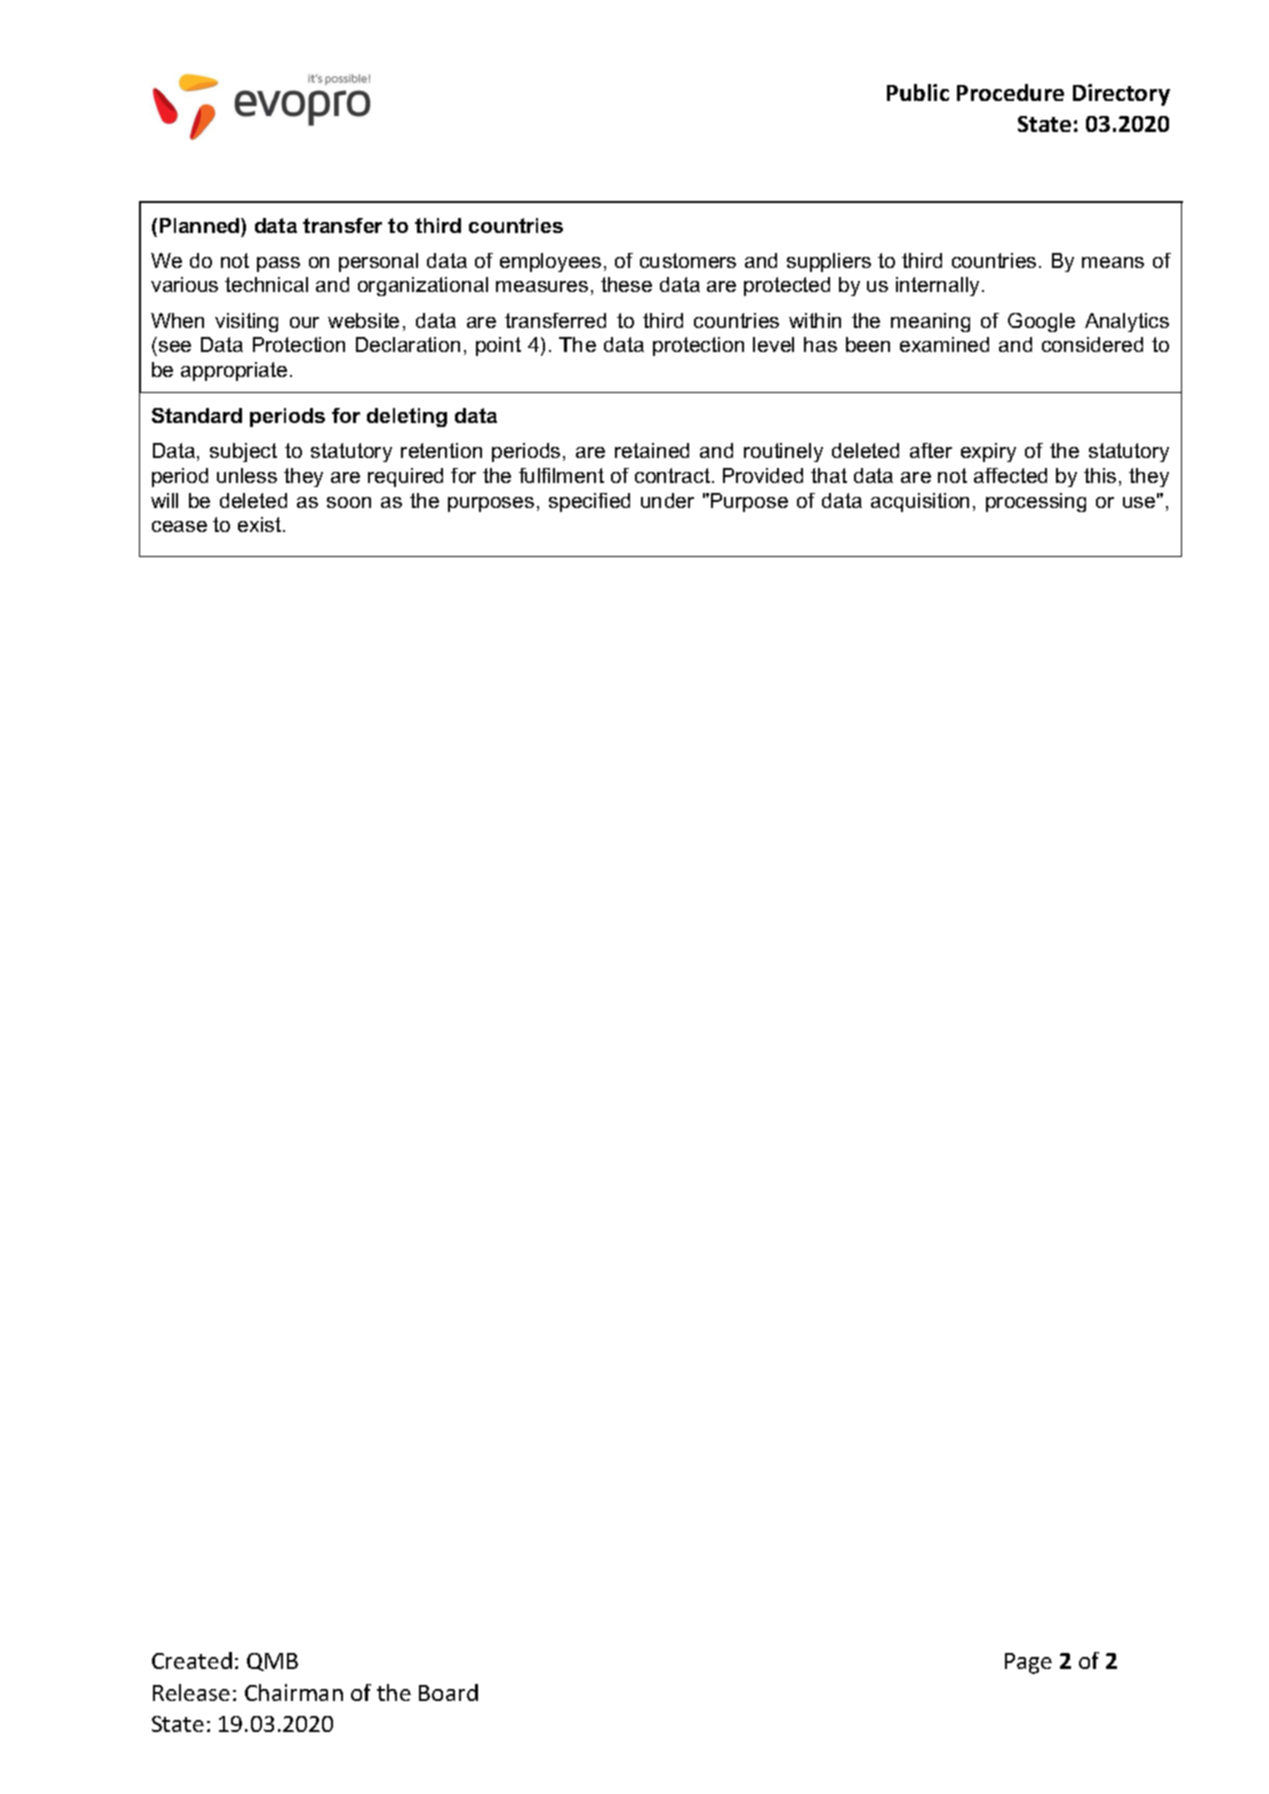 The width and height of the document is (1269, 1794). What do you see at coordinates (667, 500) in the document?
I see `under` at bounding box center [667, 500].
